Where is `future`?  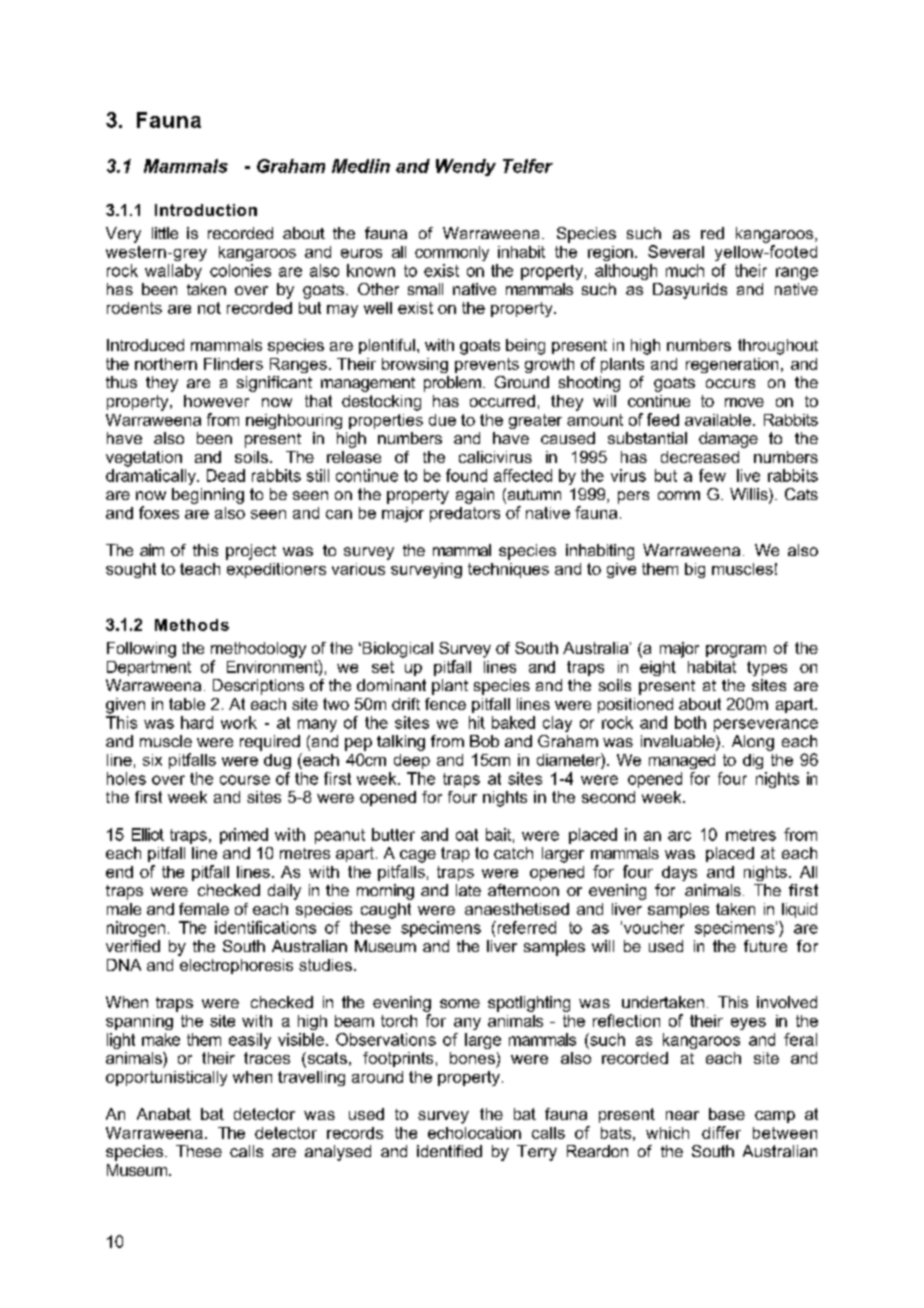 future is located at coordinates (765, 946).
